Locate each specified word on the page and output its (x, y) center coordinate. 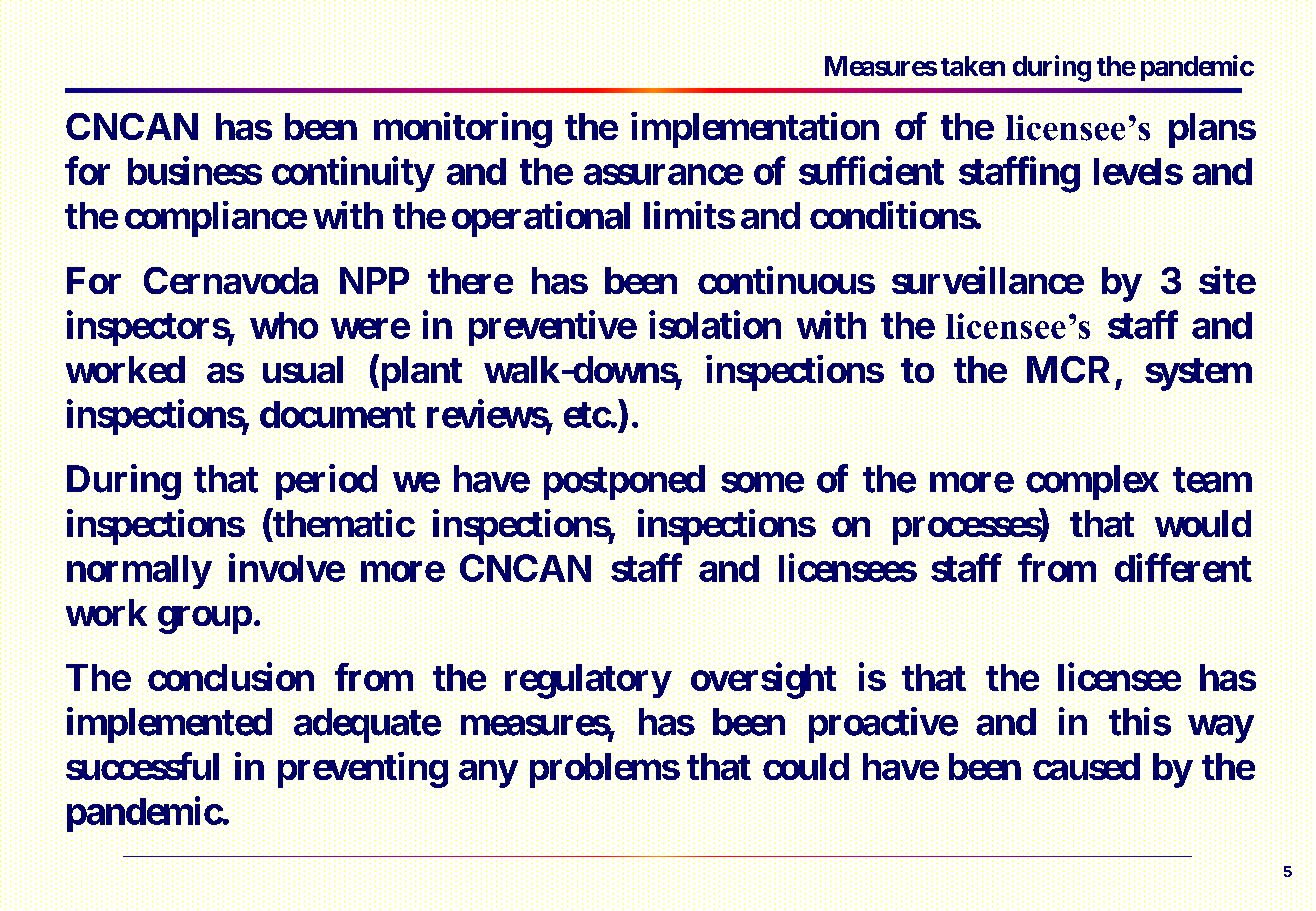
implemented (169, 726)
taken (973, 66)
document (338, 414)
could (806, 767)
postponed (623, 483)
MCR (1071, 371)
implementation (753, 131)
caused (1086, 767)
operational (542, 220)
